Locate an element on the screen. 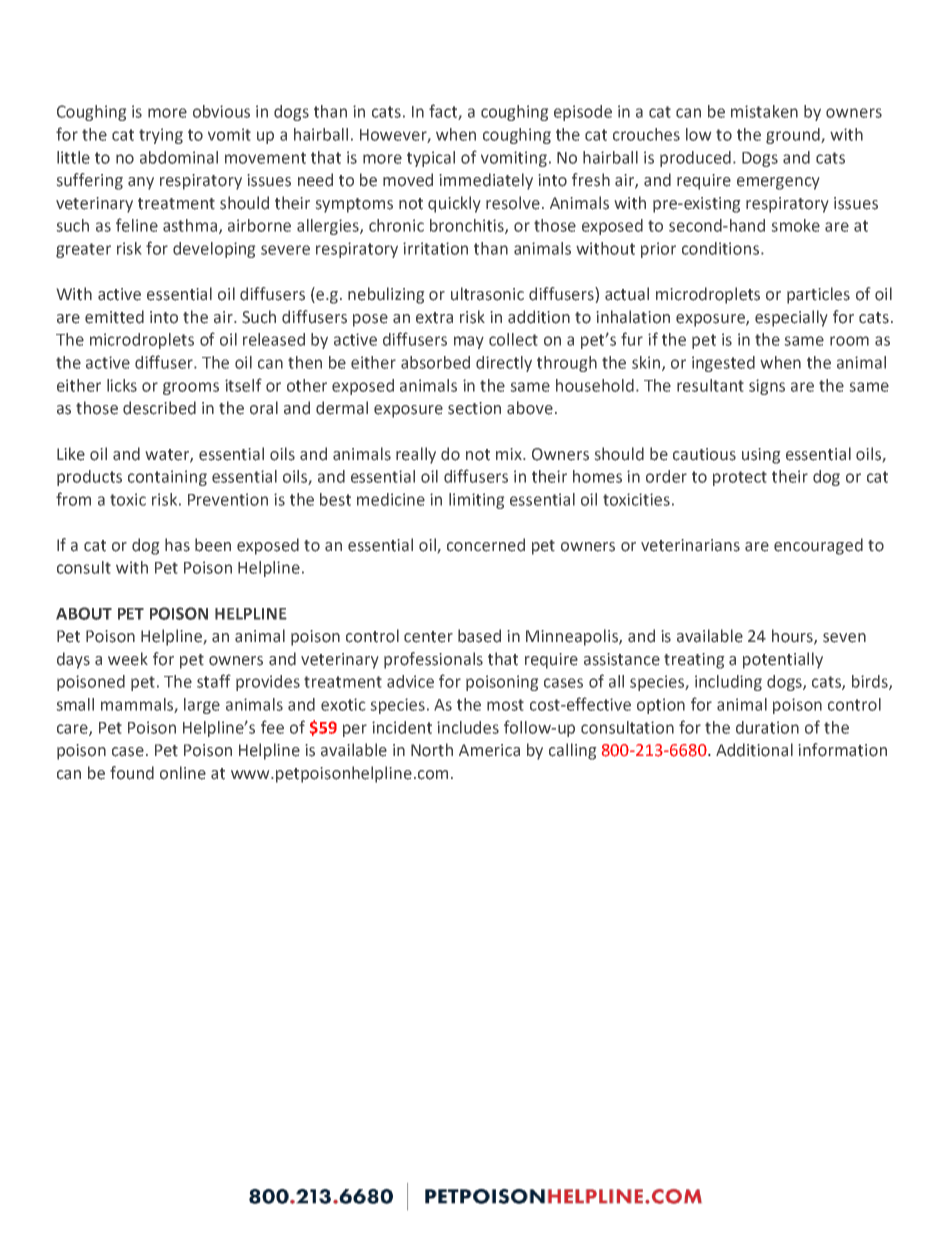  based is located at coordinates (479, 636).
